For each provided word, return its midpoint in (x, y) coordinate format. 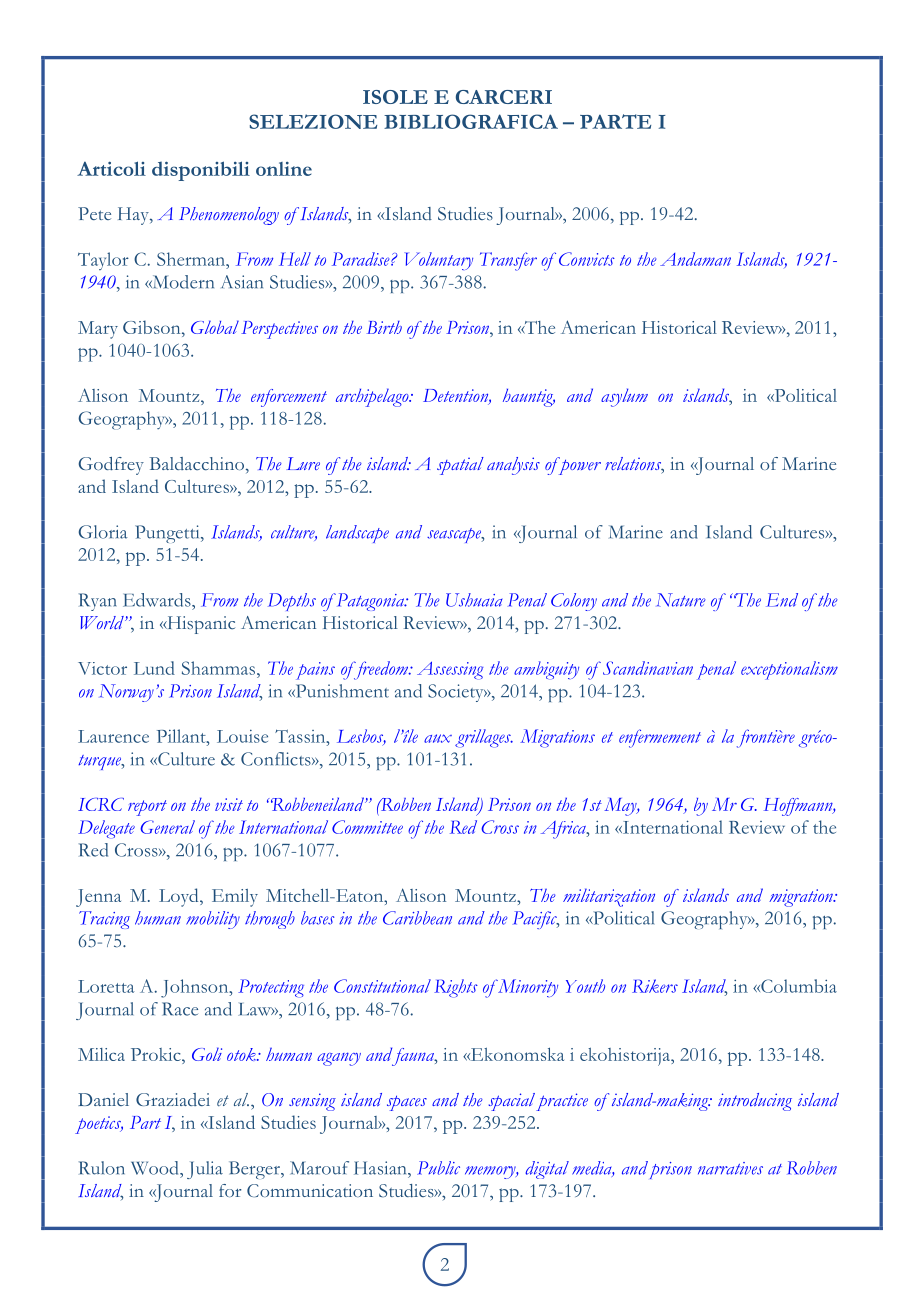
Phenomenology (229, 216)
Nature (681, 600)
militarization (609, 897)
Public (438, 1168)
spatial (460, 466)
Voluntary (438, 261)
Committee (367, 827)
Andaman (695, 259)
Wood (156, 1168)
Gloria (103, 532)
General (167, 827)
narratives (730, 1168)
